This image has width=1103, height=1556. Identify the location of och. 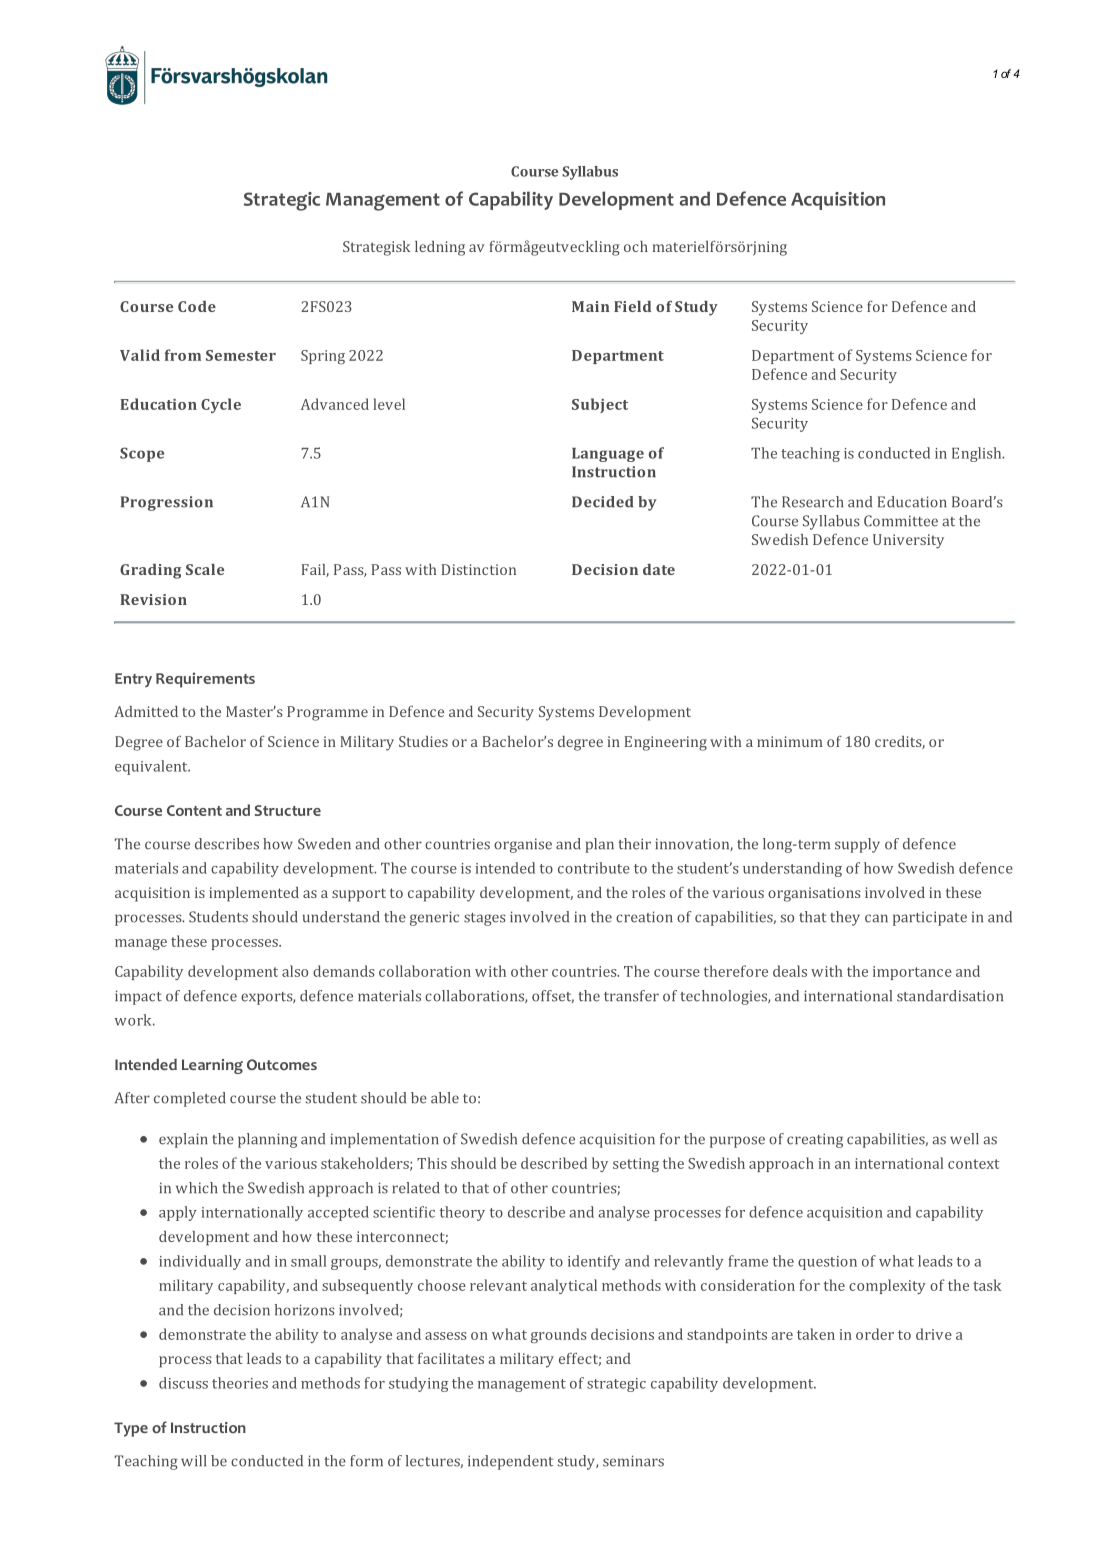
(636, 246).
